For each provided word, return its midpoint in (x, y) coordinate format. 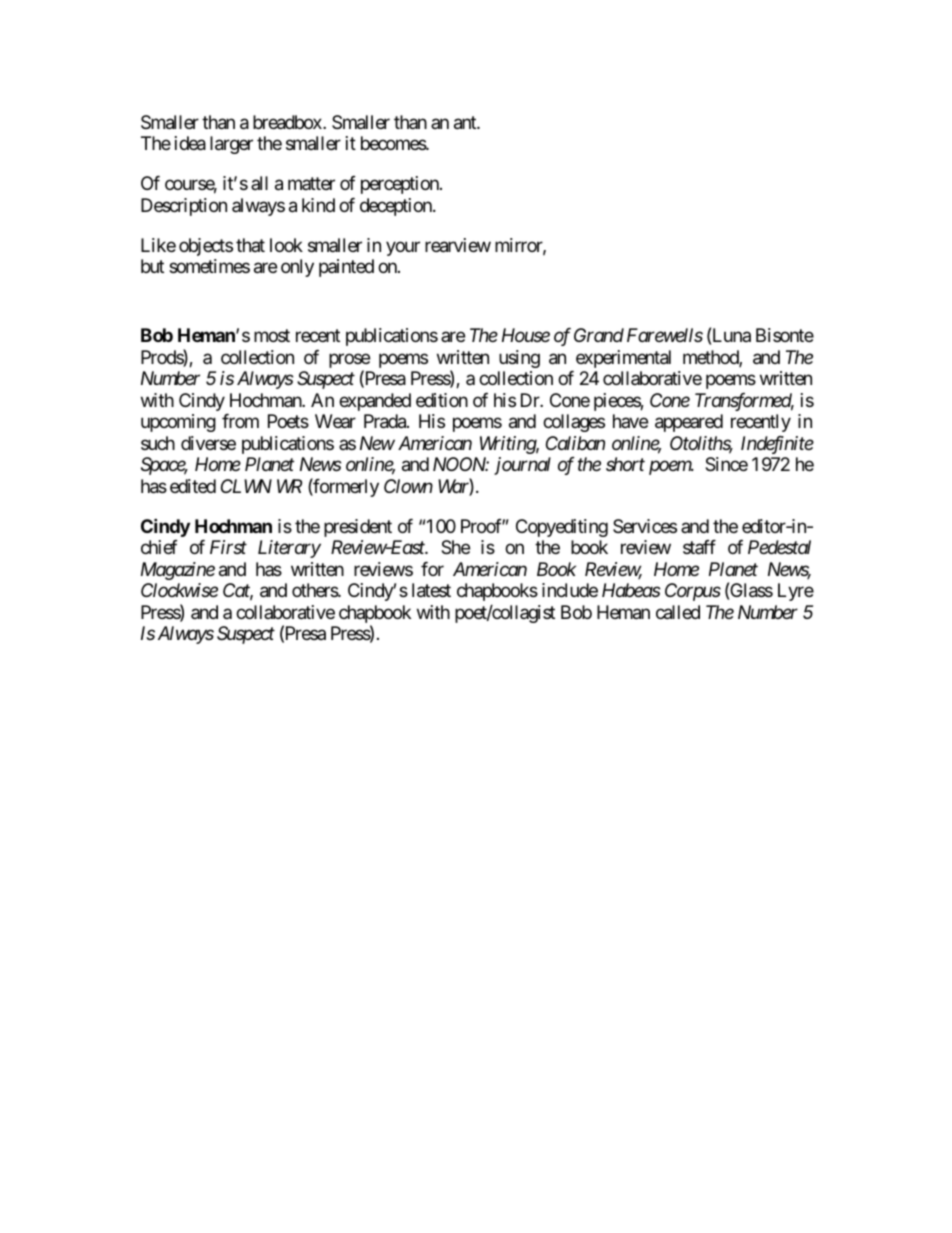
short (625, 464)
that (250, 245)
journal (522, 466)
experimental (623, 359)
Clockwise (179, 590)
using (519, 359)
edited (193, 486)
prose (349, 362)
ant (466, 123)
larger (231, 145)
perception (401, 185)
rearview (458, 245)
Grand (599, 335)
